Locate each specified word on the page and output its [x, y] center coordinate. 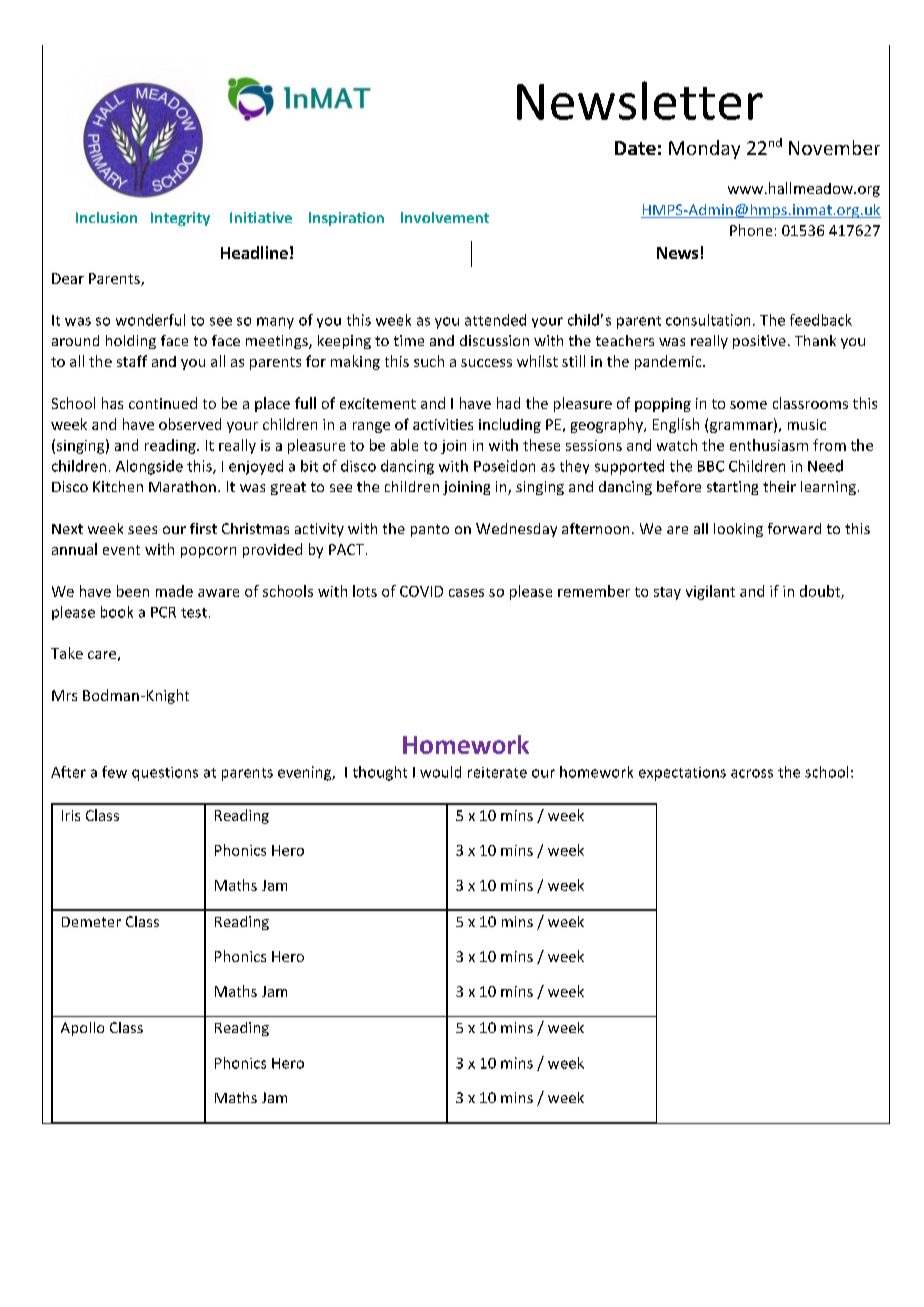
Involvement [445, 217]
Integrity [180, 219]
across [752, 773]
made [174, 591]
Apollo [82, 1029]
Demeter [91, 922]
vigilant [710, 592]
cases [466, 593]
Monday [704, 149]
